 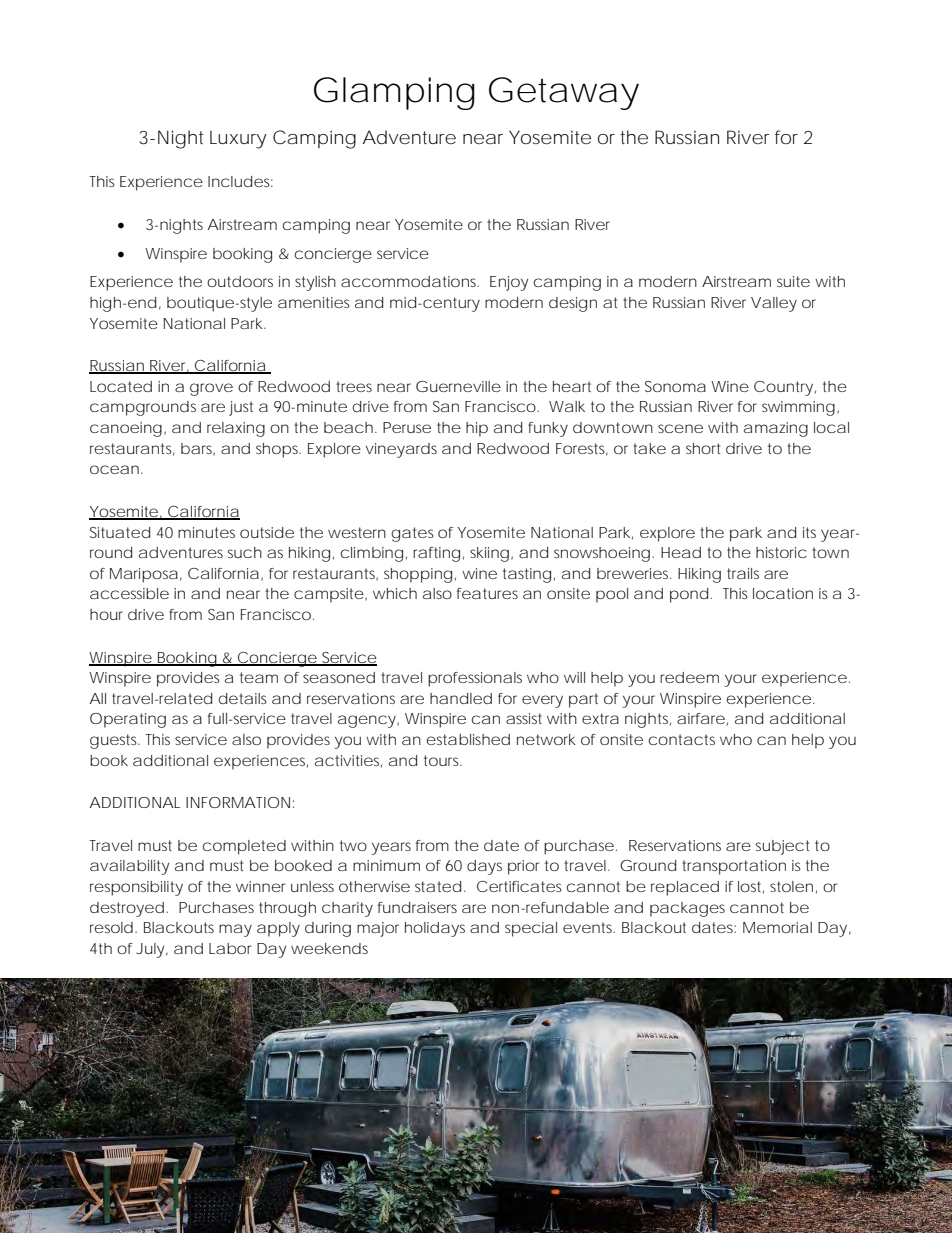 What do you see at coordinates (489, 554) in the page?
I see `skiing` at bounding box center [489, 554].
